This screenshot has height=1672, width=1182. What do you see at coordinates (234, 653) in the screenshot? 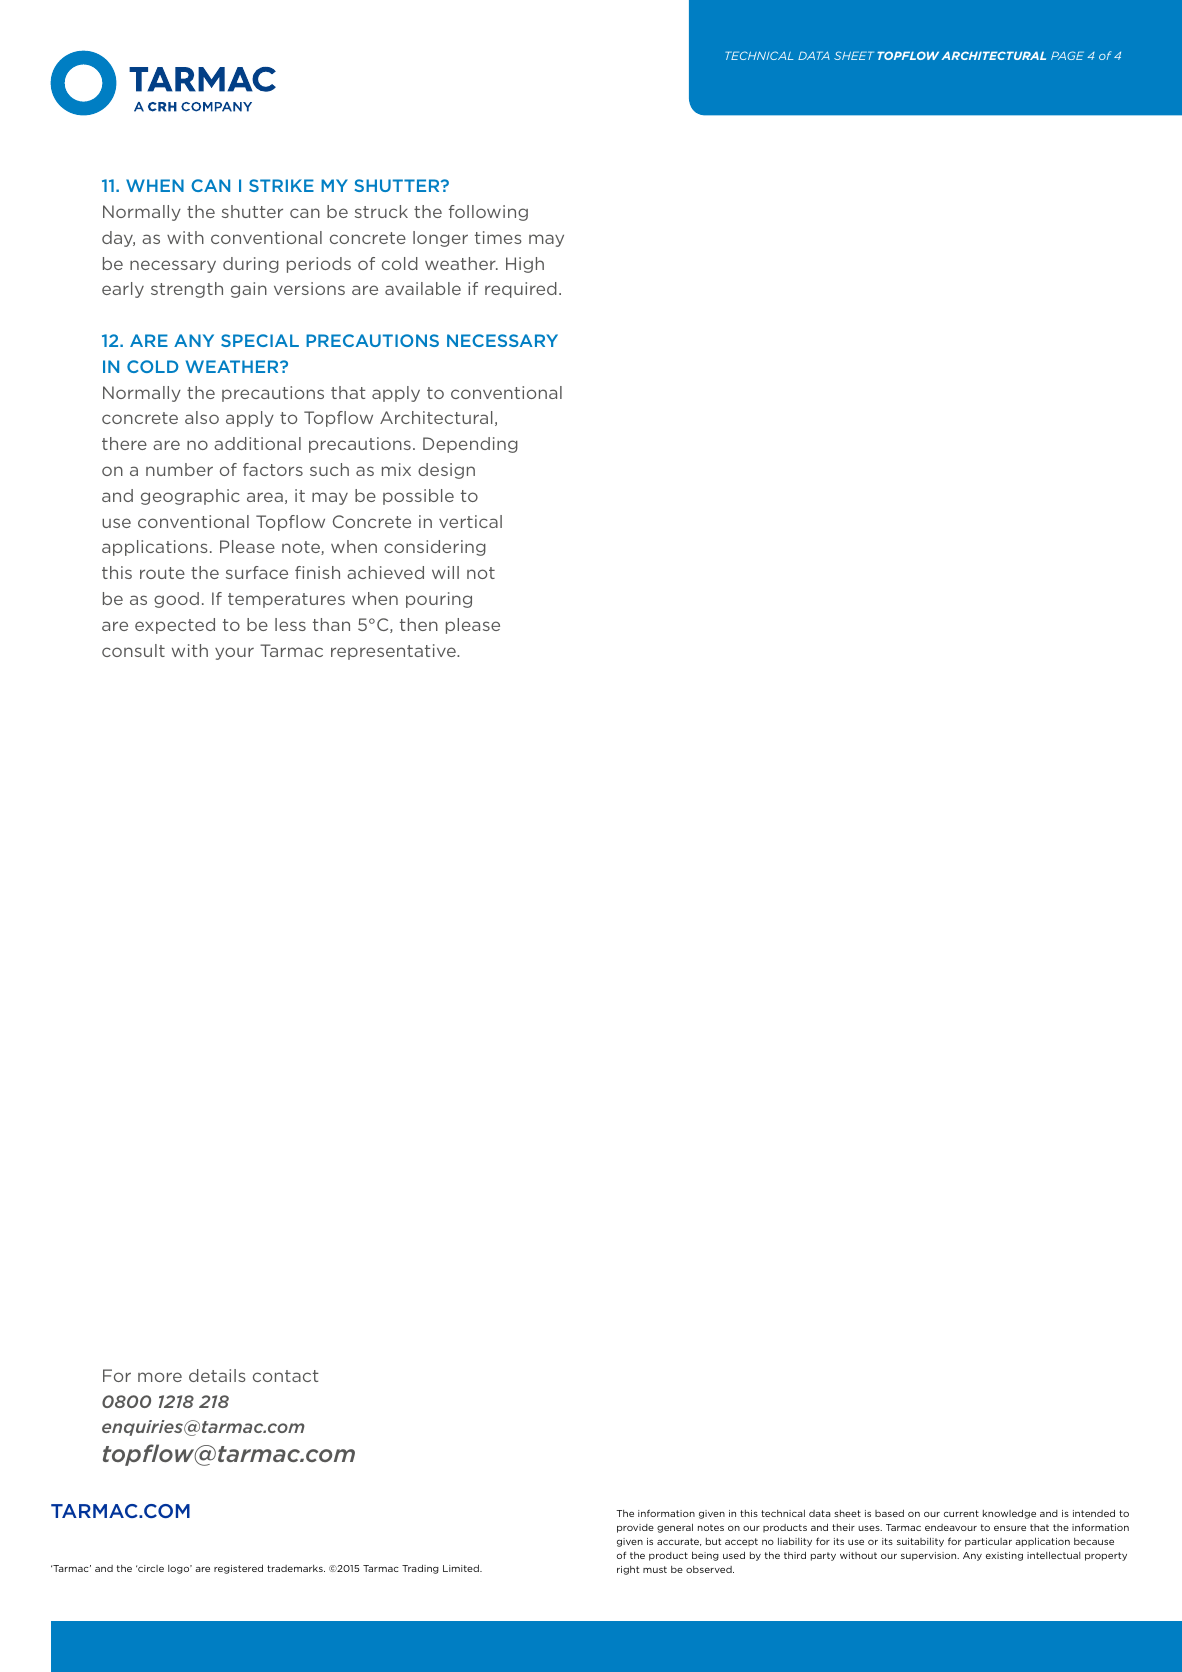
I see `your` at bounding box center [234, 653].
